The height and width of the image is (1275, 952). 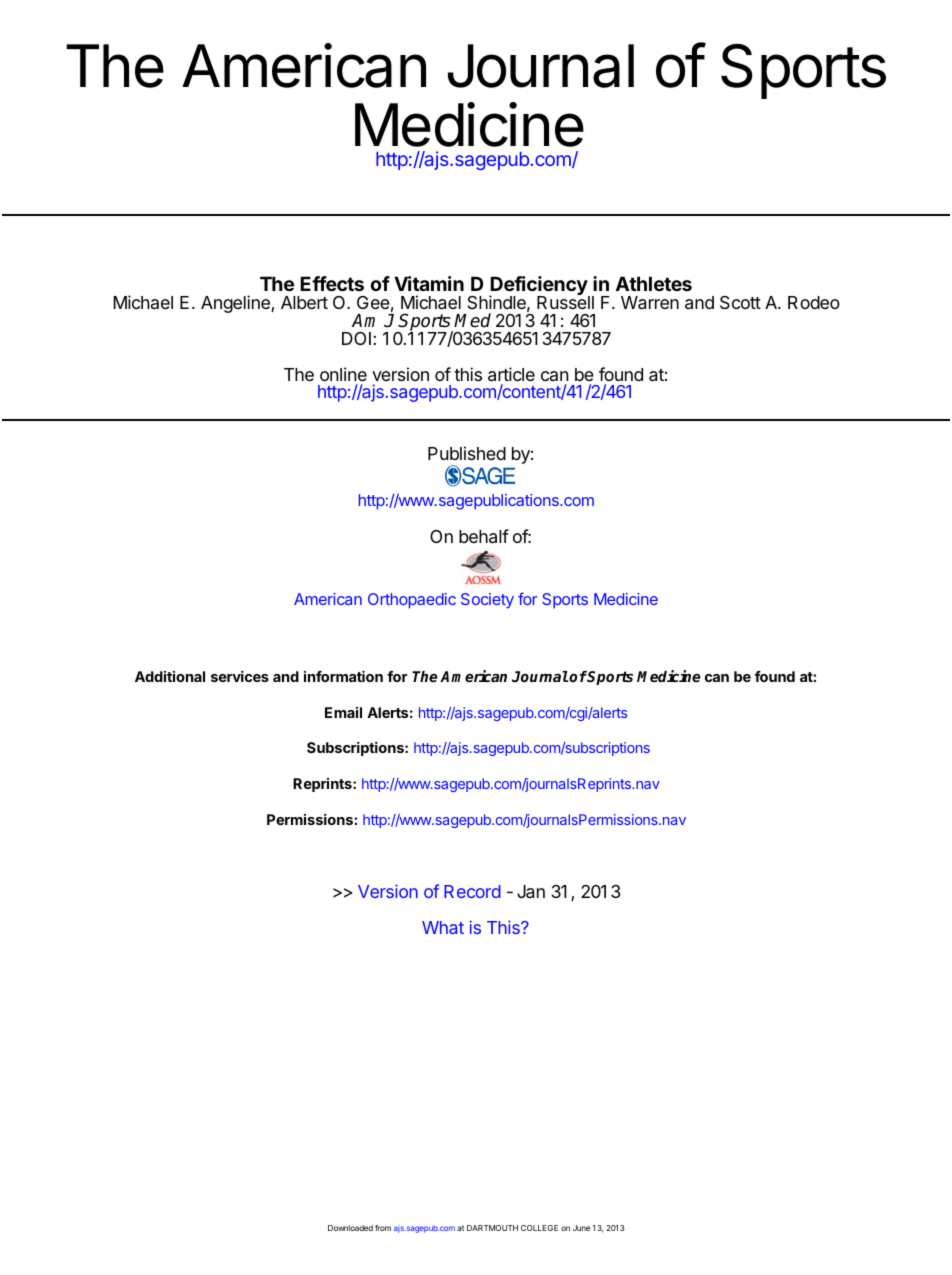 What do you see at coordinates (350, 1228) in the image?
I see `Downloaded` at bounding box center [350, 1228].
